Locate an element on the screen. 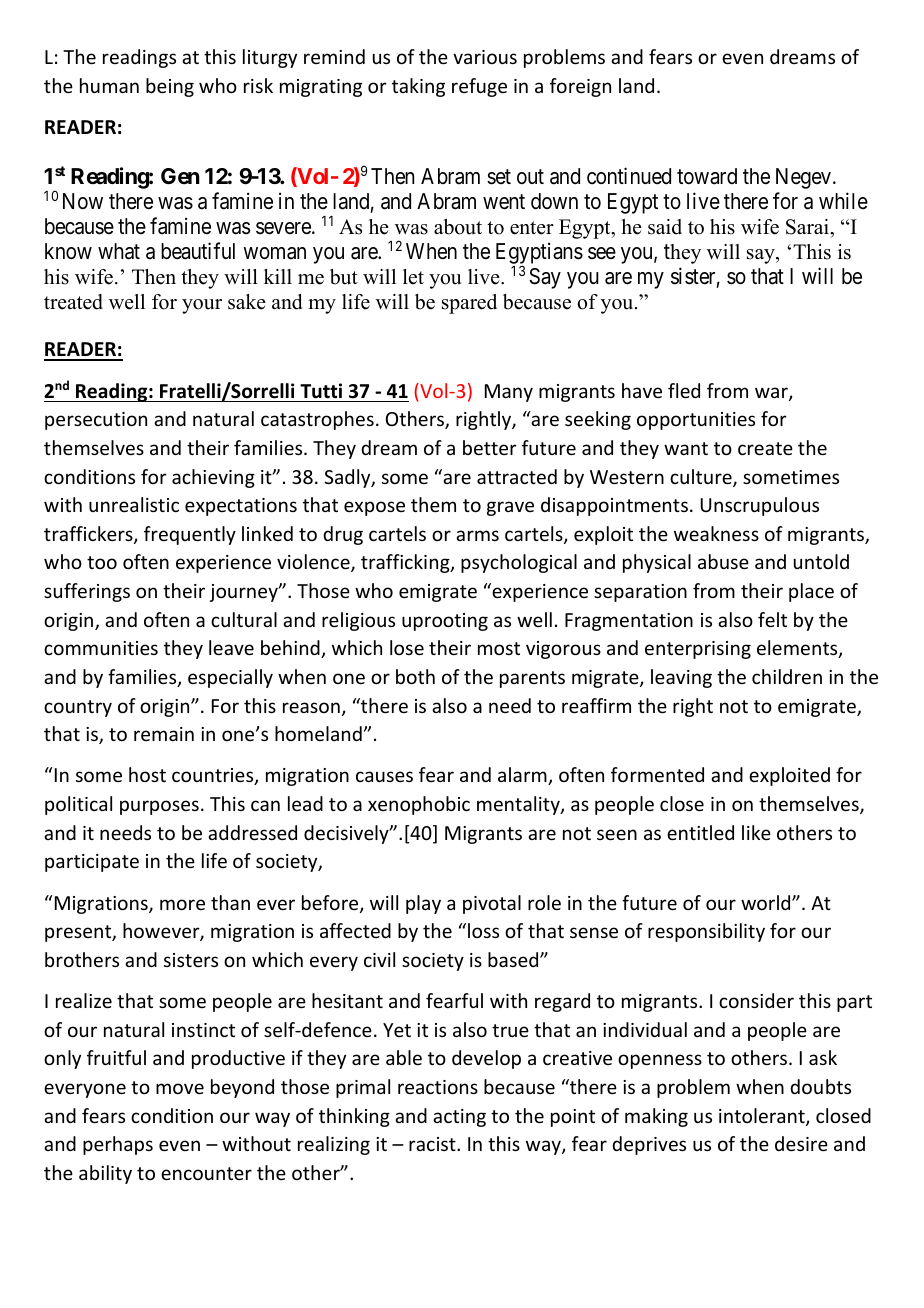 Image resolution: width=924 pixels, height=1308 pixels. being is located at coordinates (170, 87).
